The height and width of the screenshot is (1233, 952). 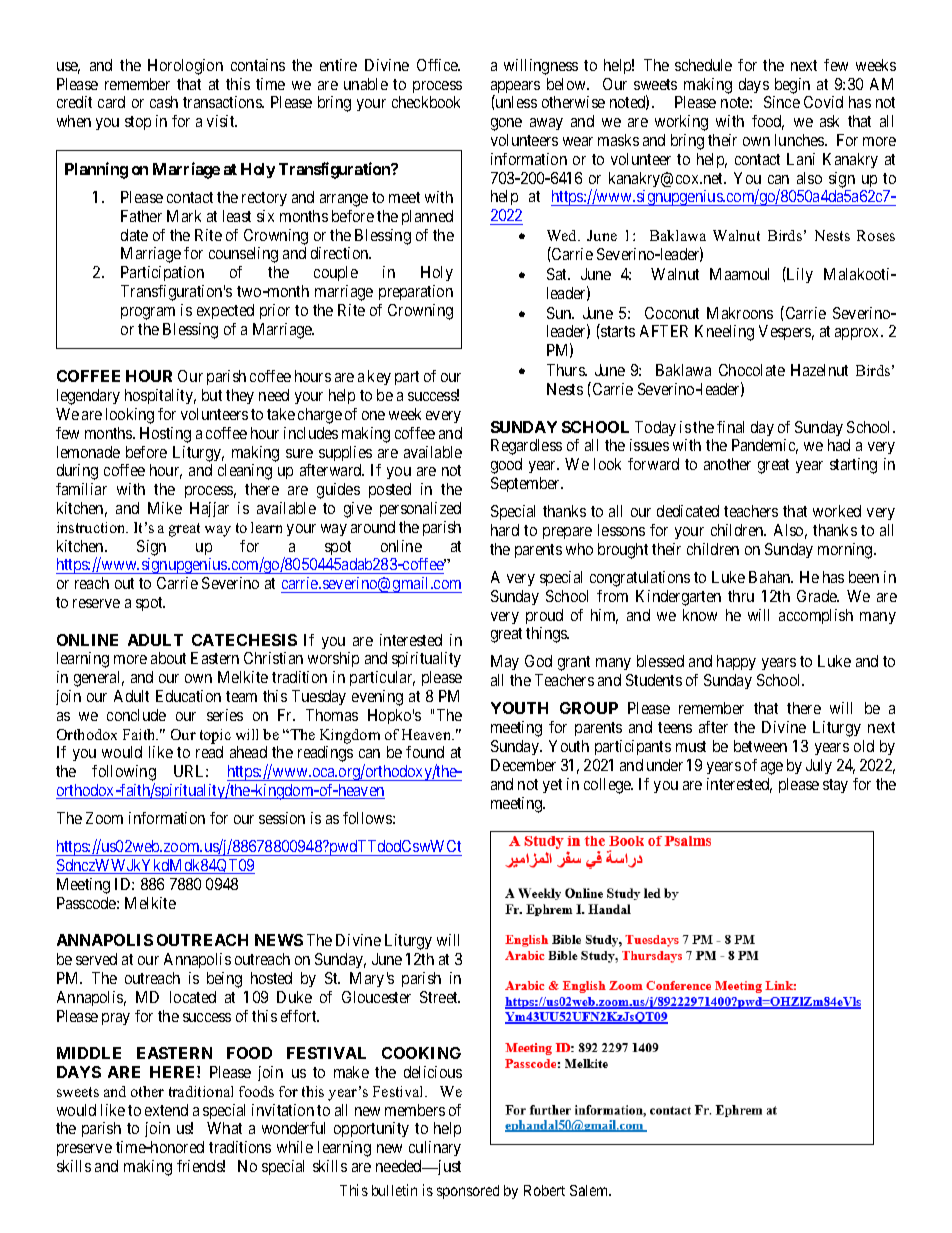 What do you see at coordinates (837, 511) in the screenshot?
I see `worked` at bounding box center [837, 511].
